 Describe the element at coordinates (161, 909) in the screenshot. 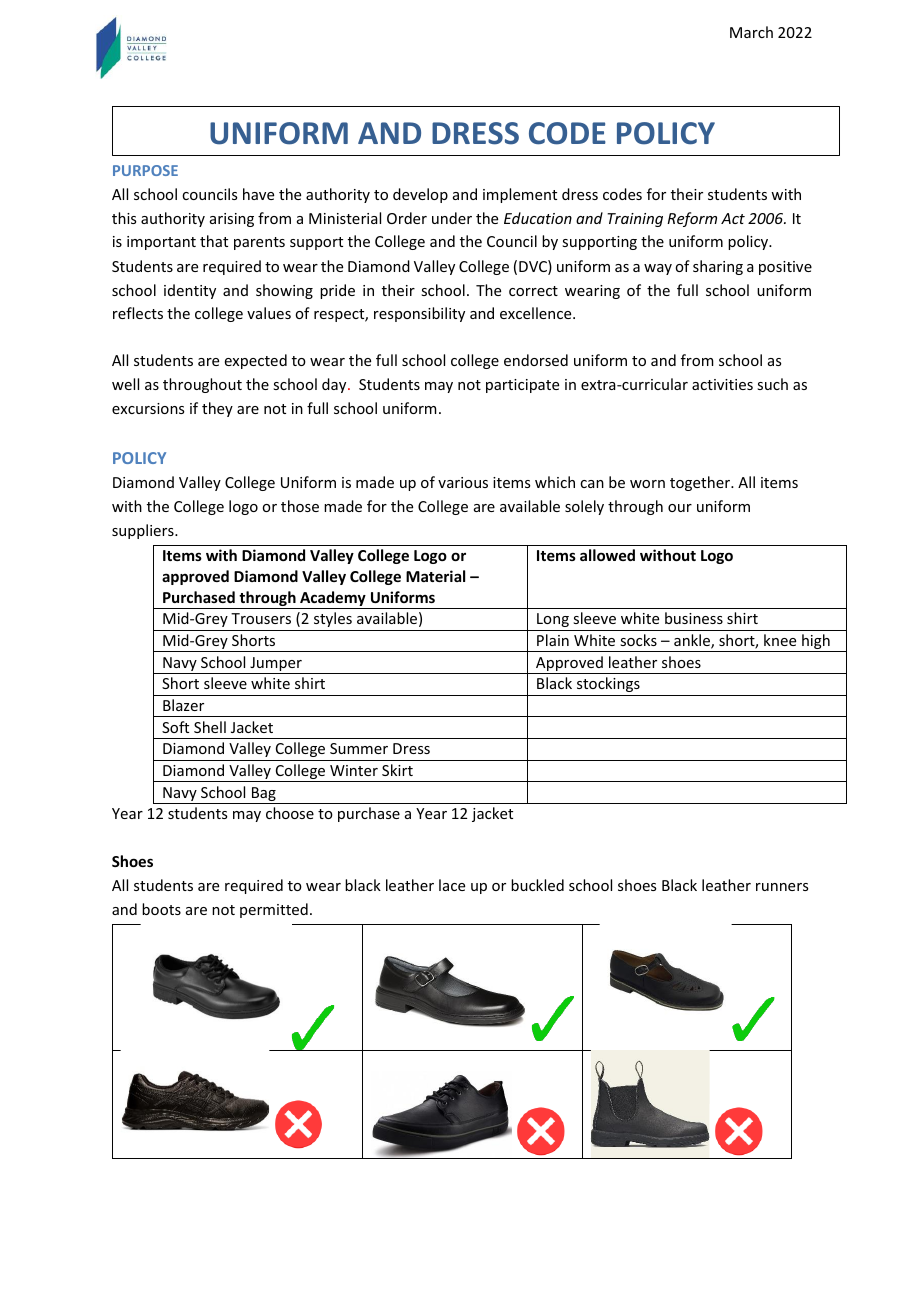

I see `boots` at that location.
